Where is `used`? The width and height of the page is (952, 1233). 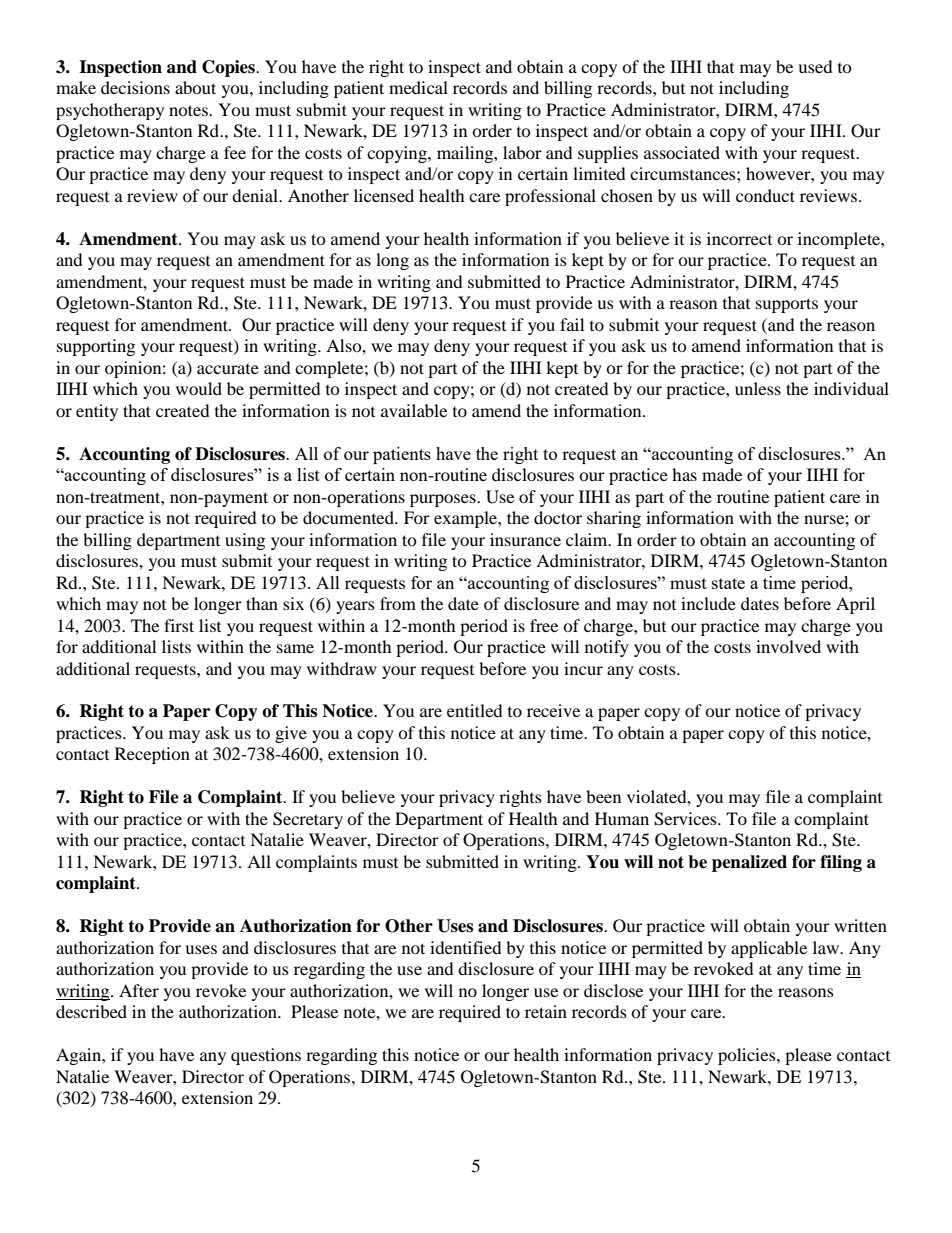
used is located at coordinates (815, 66).
